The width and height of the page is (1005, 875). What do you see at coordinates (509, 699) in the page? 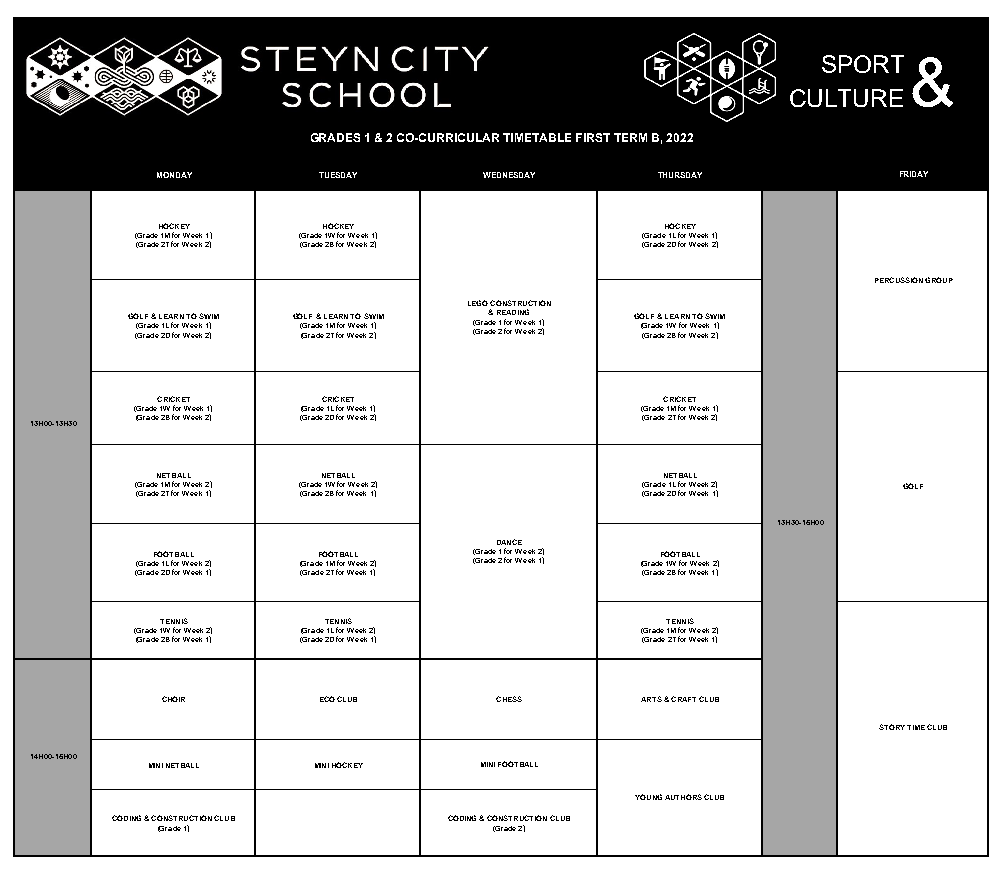
I see `CHESS` at bounding box center [509, 699].
